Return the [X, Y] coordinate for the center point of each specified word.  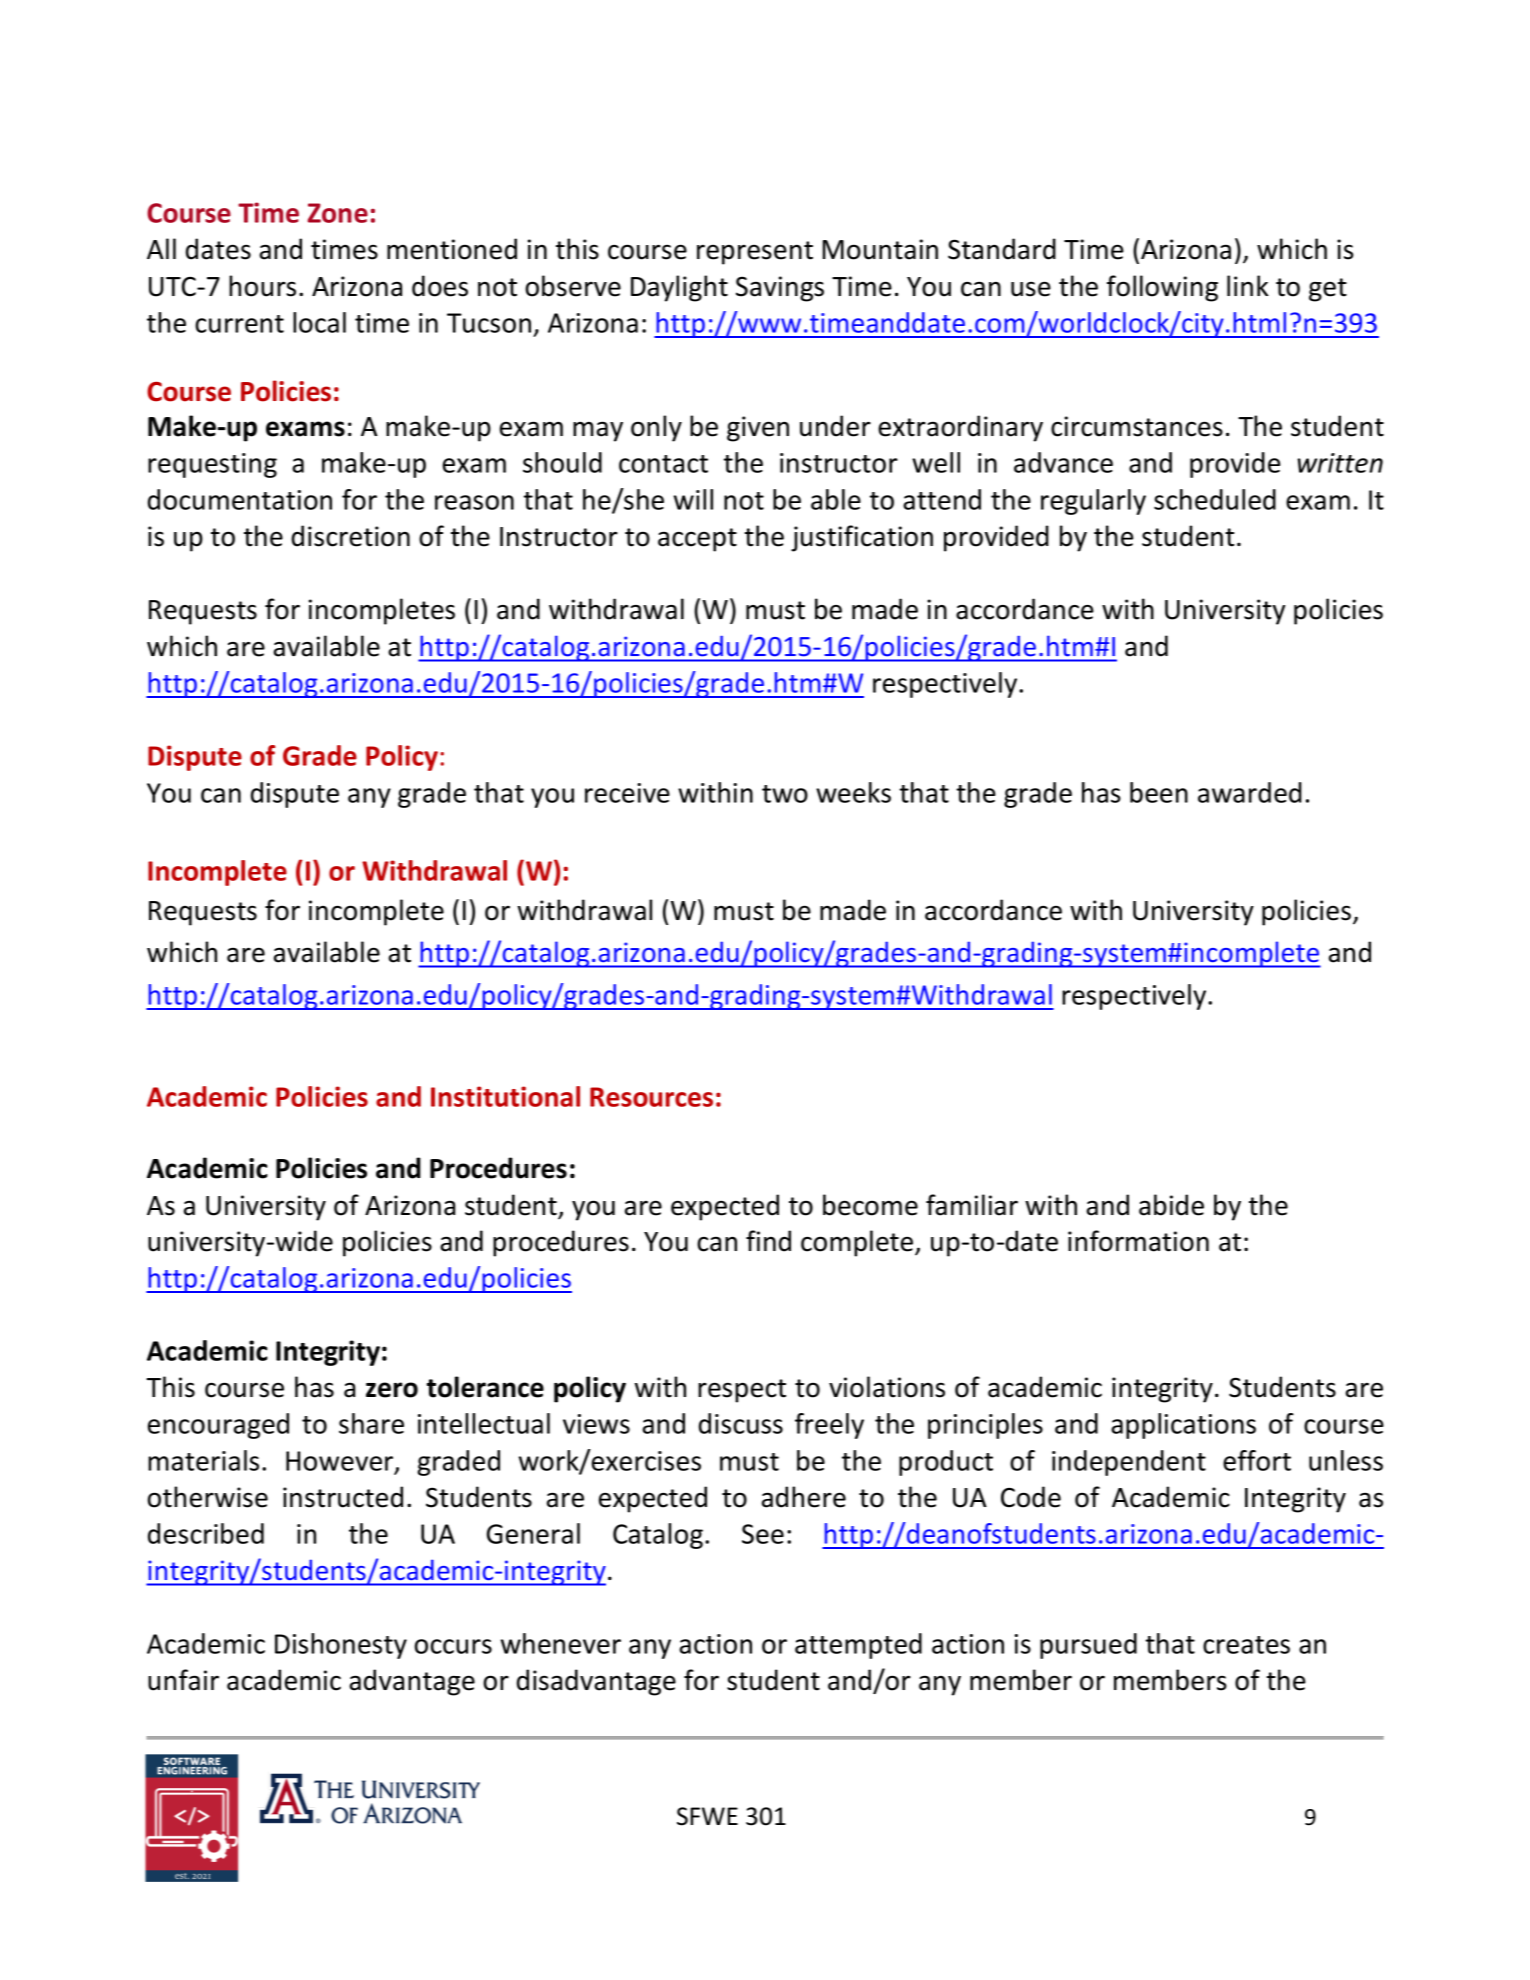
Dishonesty [341, 1646]
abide [1171, 1205]
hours [262, 286]
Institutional [505, 1096]
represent [755, 253]
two [785, 794]
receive [627, 793]
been [1159, 792]
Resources [651, 1097]
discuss [741, 1423]
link [1248, 285]
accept [697, 540]
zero [392, 1390]
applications [1183, 1426]
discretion [350, 536]
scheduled [1215, 499]
